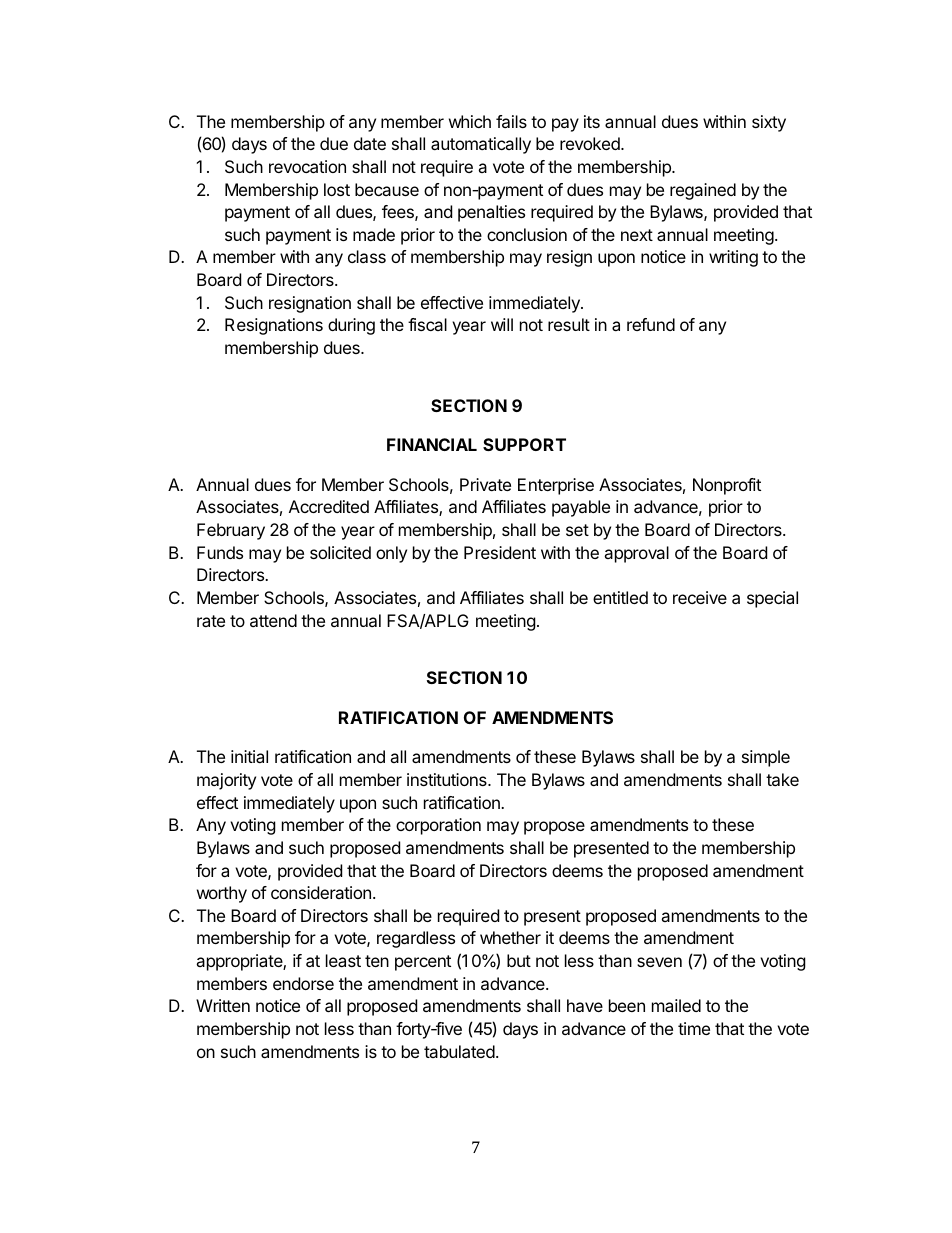 This document has height=1233, width=952. I want to click on attend, so click(273, 620).
